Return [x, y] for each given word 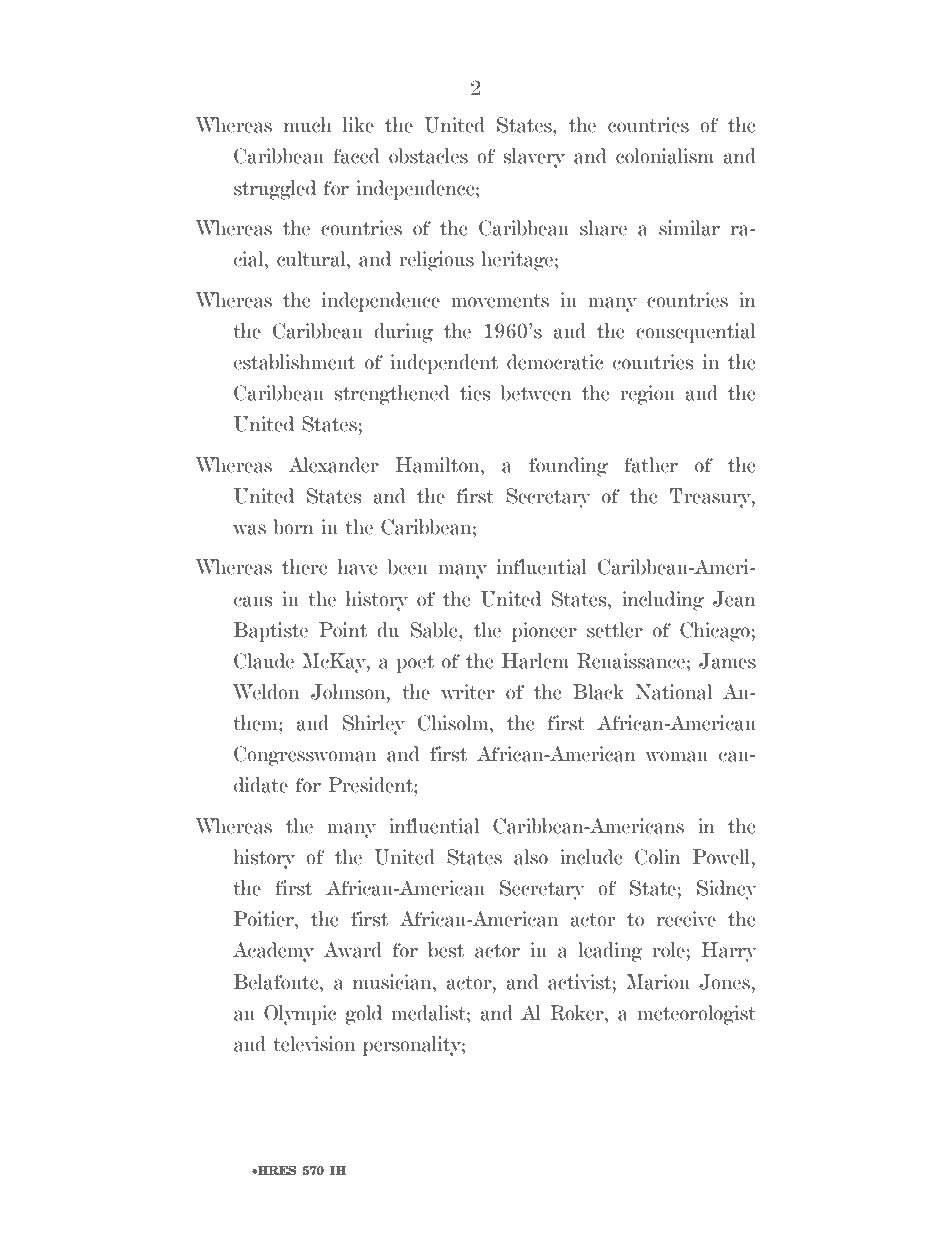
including [663, 601]
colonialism [665, 156]
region [647, 395]
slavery [534, 158]
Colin [658, 857]
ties [475, 393]
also [531, 857]
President [371, 785]
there [305, 567]
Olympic [300, 1015]
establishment [294, 362]
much [308, 125]
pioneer [544, 632]
